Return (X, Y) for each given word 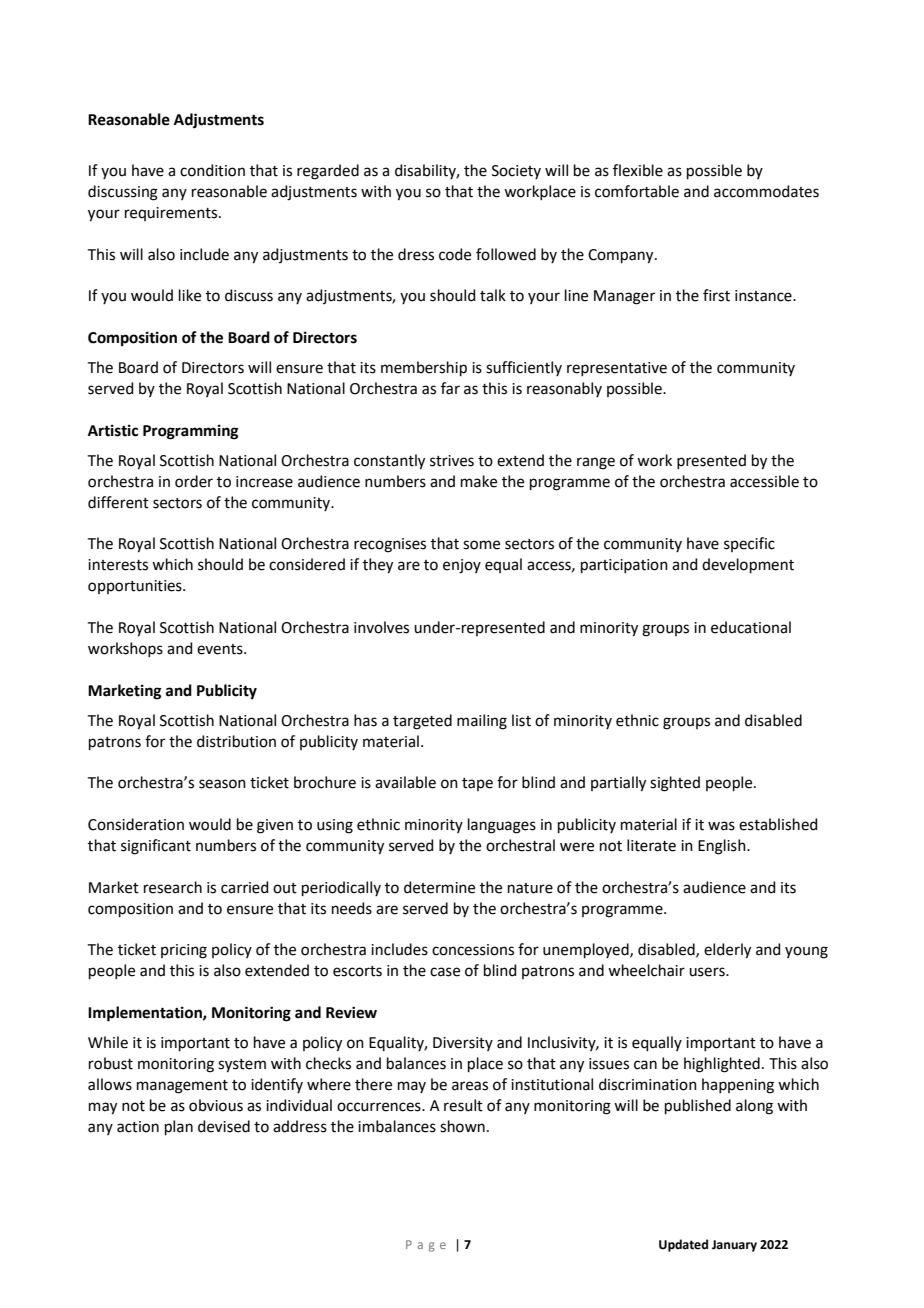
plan (179, 1127)
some (481, 545)
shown (462, 1126)
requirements (172, 214)
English (723, 847)
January (734, 1246)
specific (749, 544)
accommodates (766, 191)
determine (439, 887)
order (194, 481)
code (455, 254)
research (173, 887)
